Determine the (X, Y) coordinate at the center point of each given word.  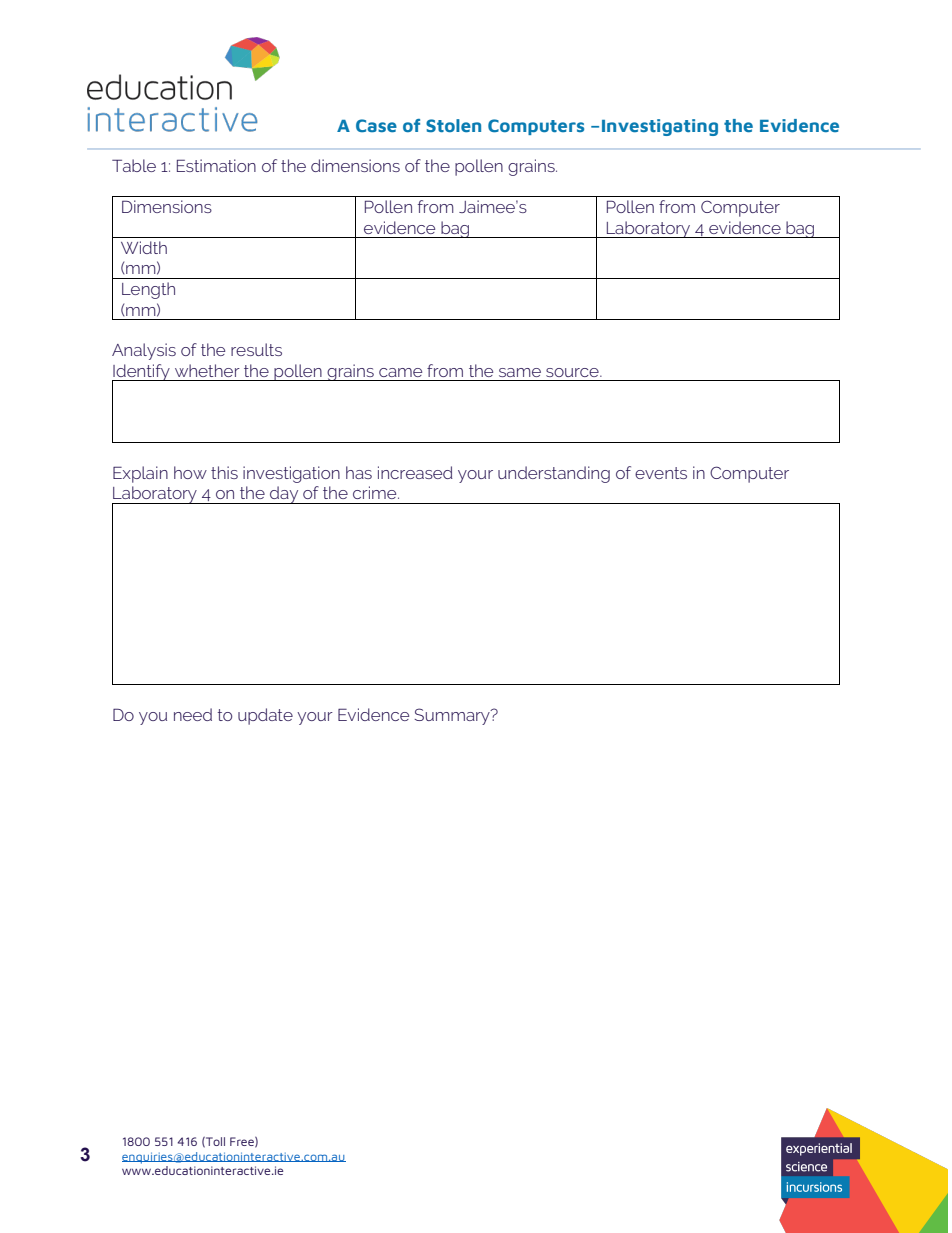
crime (376, 492)
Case (376, 126)
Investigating (660, 127)
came (400, 372)
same (520, 372)
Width (144, 247)
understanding (554, 474)
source (573, 372)
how (190, 472)
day (284, 495)
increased (415, 472)
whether (207, 370)
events (661, 473)
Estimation (216, 165)
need (193, 714)
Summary (453, 716)
